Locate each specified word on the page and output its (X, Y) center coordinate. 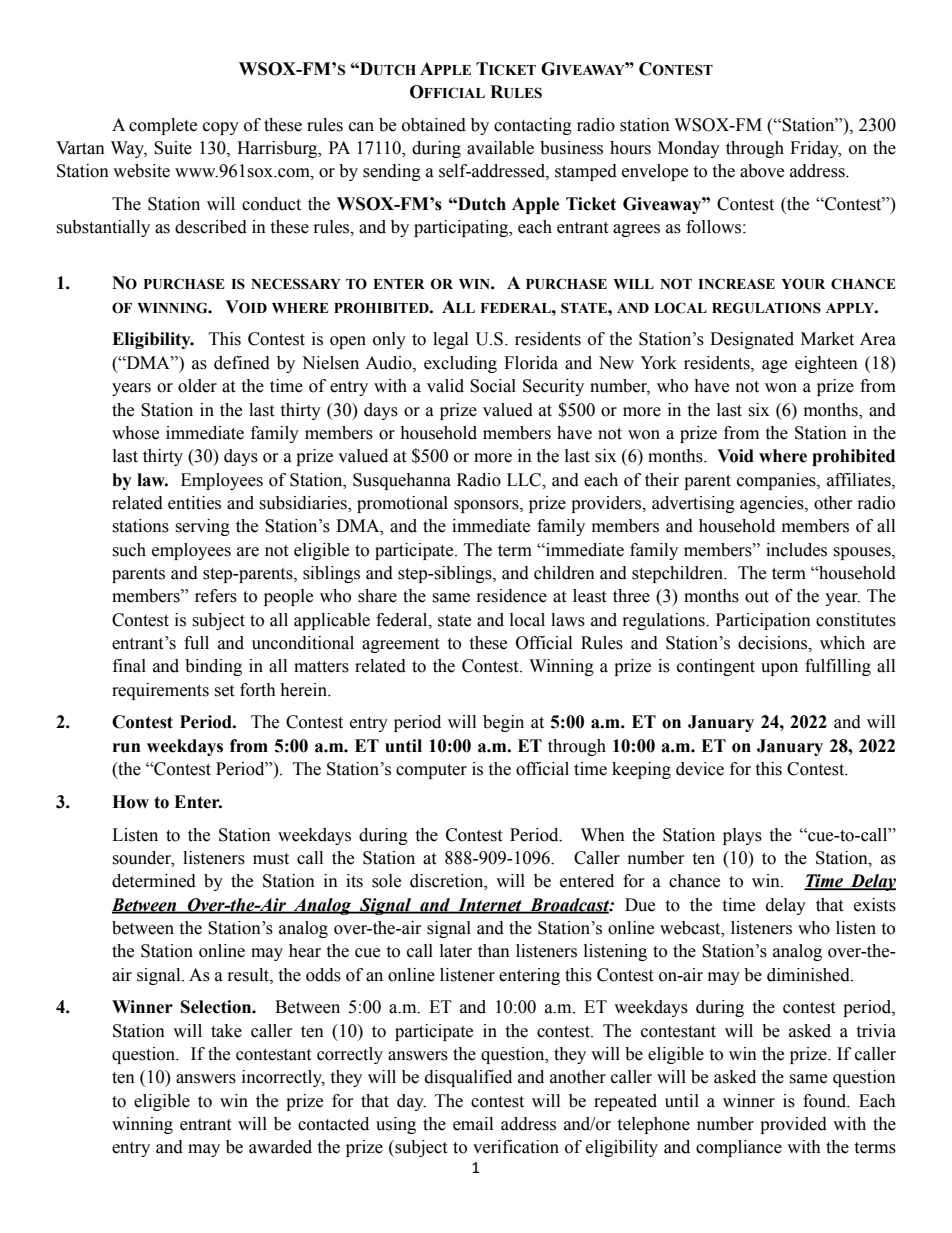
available (500, 148)
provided (793, 1125)
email (473, 1124)
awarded (280, 1147)
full (196, 643)
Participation (763, 621)
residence (512, 596)
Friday (815, 149)
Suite (173, 148)
